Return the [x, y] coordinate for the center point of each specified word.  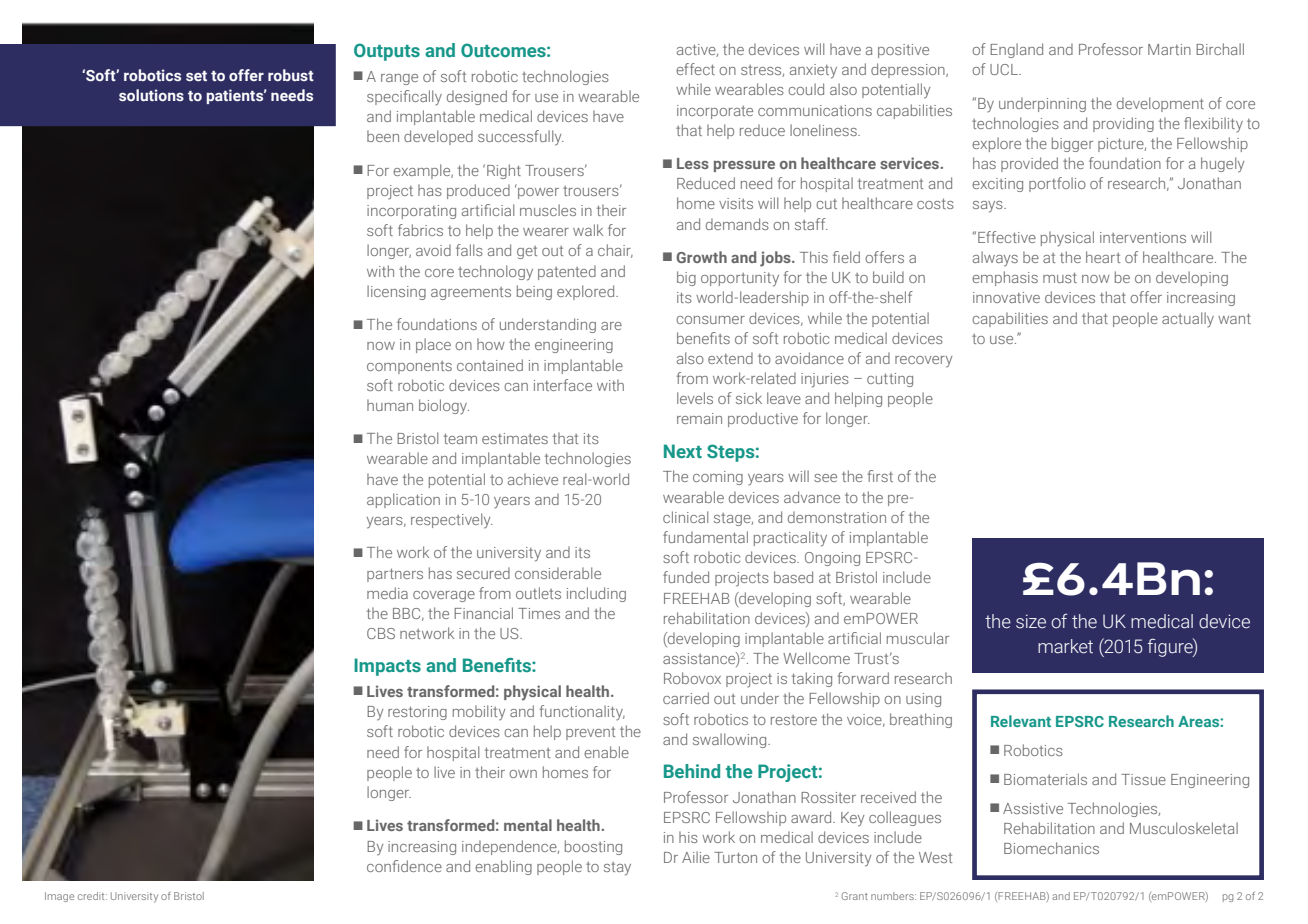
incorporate [715, 112]
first [880, 476]
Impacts [387, 667]
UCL [1005, 69]
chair [615, 251]
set [196, 76]
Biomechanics [1051, 848]
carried [686, 698]
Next [683, 451]
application [403, 500]
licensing [396, 292]
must [1060, 277]
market [1065, 646]
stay [617, 869]
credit [92, 896]
